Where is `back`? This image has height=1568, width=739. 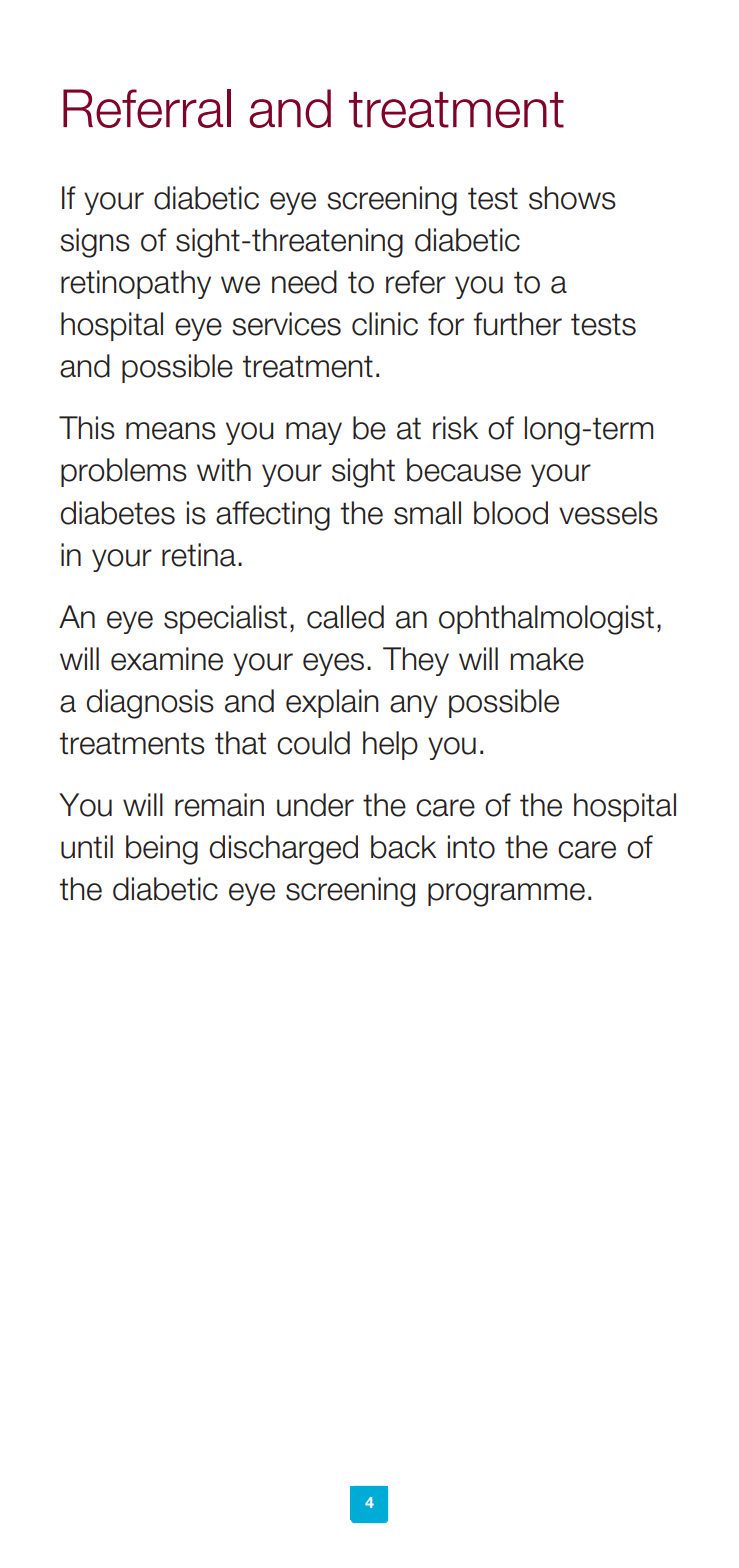
back is located at coordinates (403, 847).
